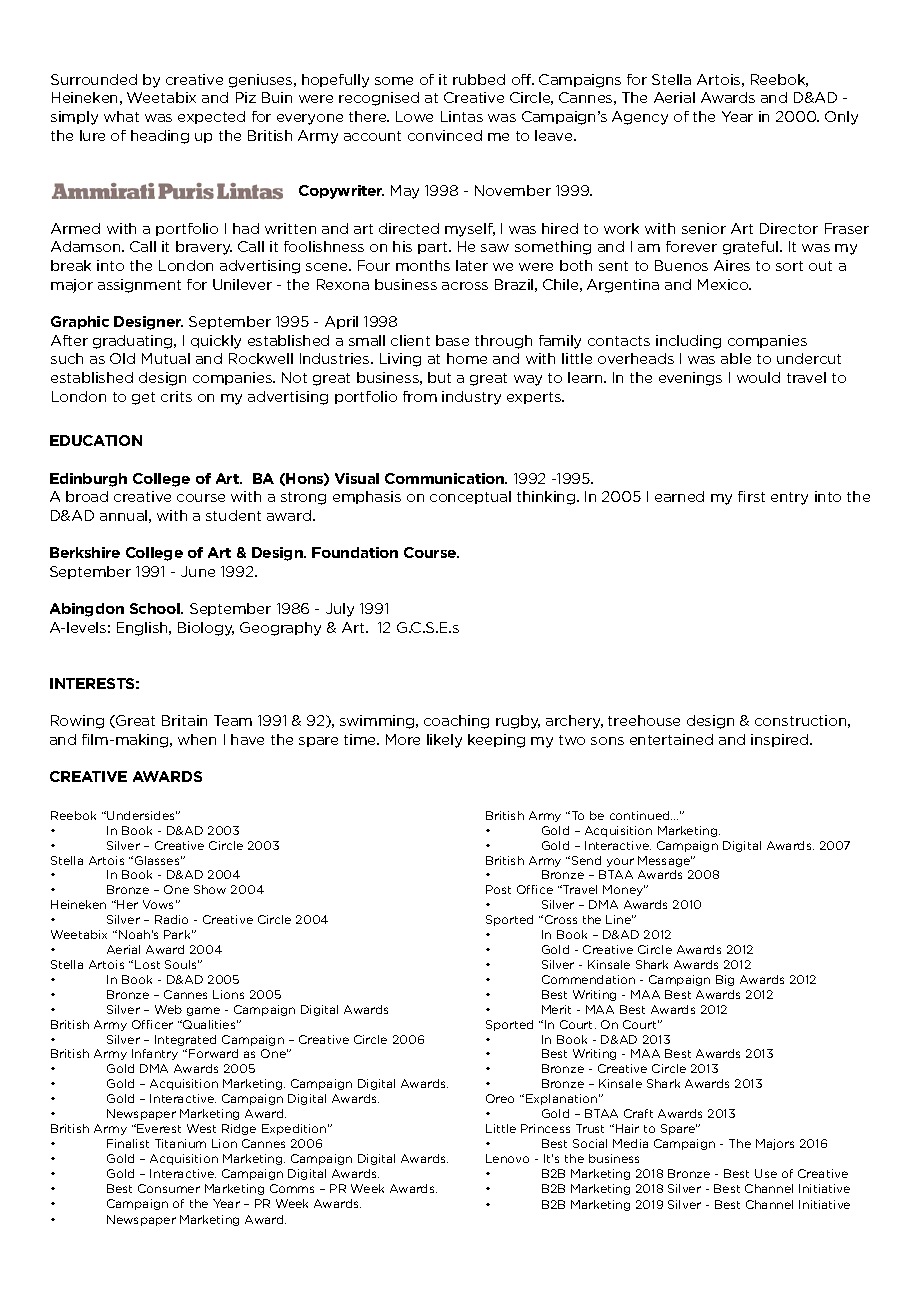 The width and height of the screenshot is (924, 1308). I want to click on inspired, so click(781, 740).
